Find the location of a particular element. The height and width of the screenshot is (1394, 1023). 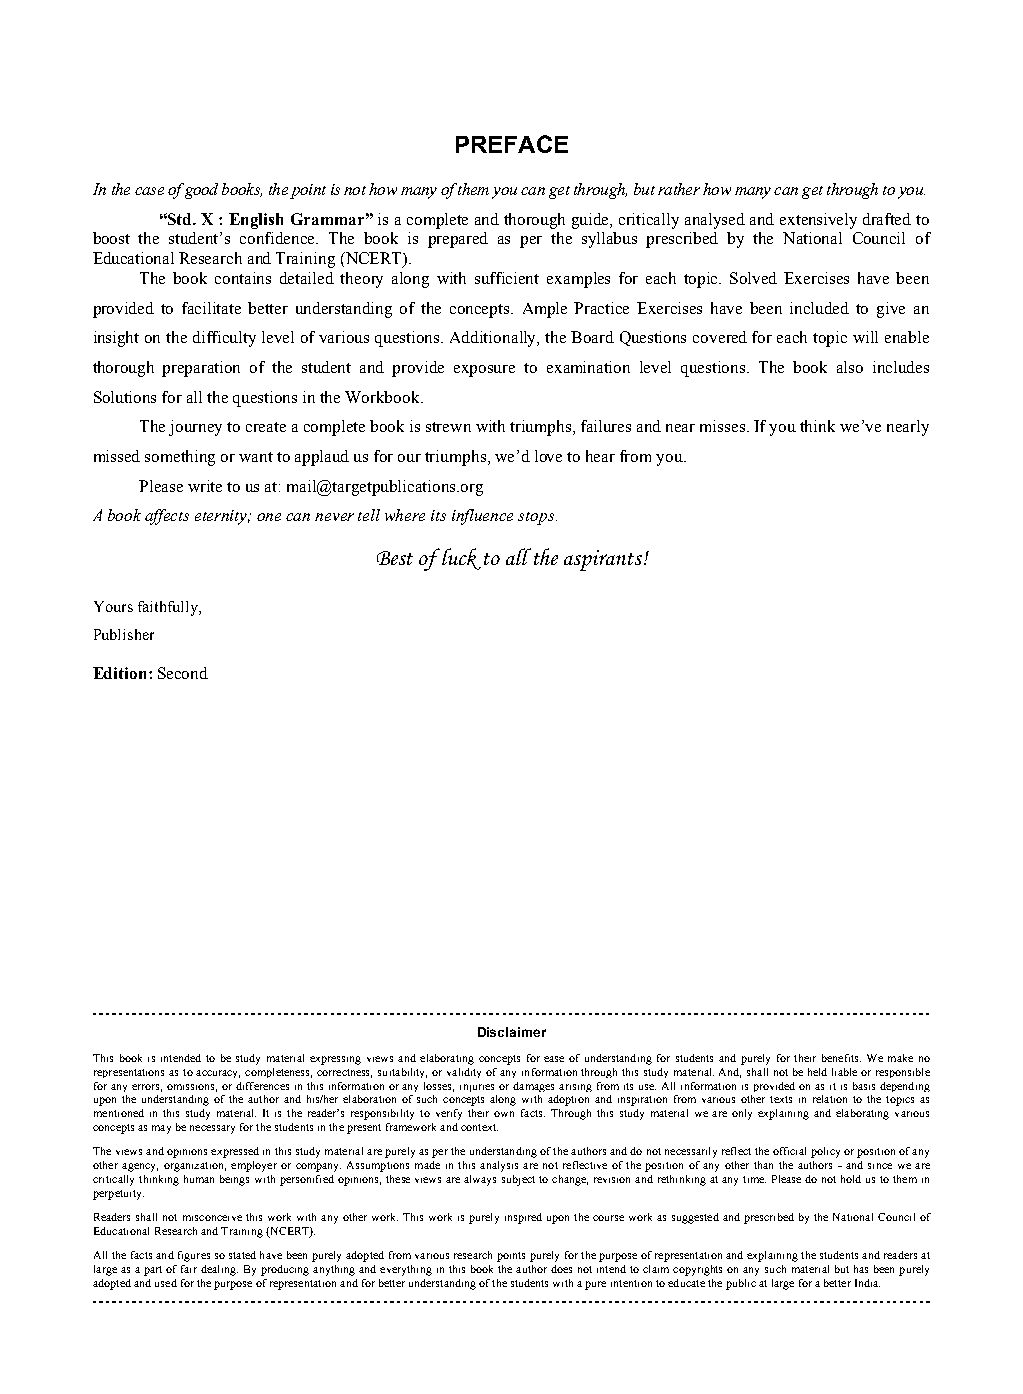

inspired is located at coordinates (523, 1218).
